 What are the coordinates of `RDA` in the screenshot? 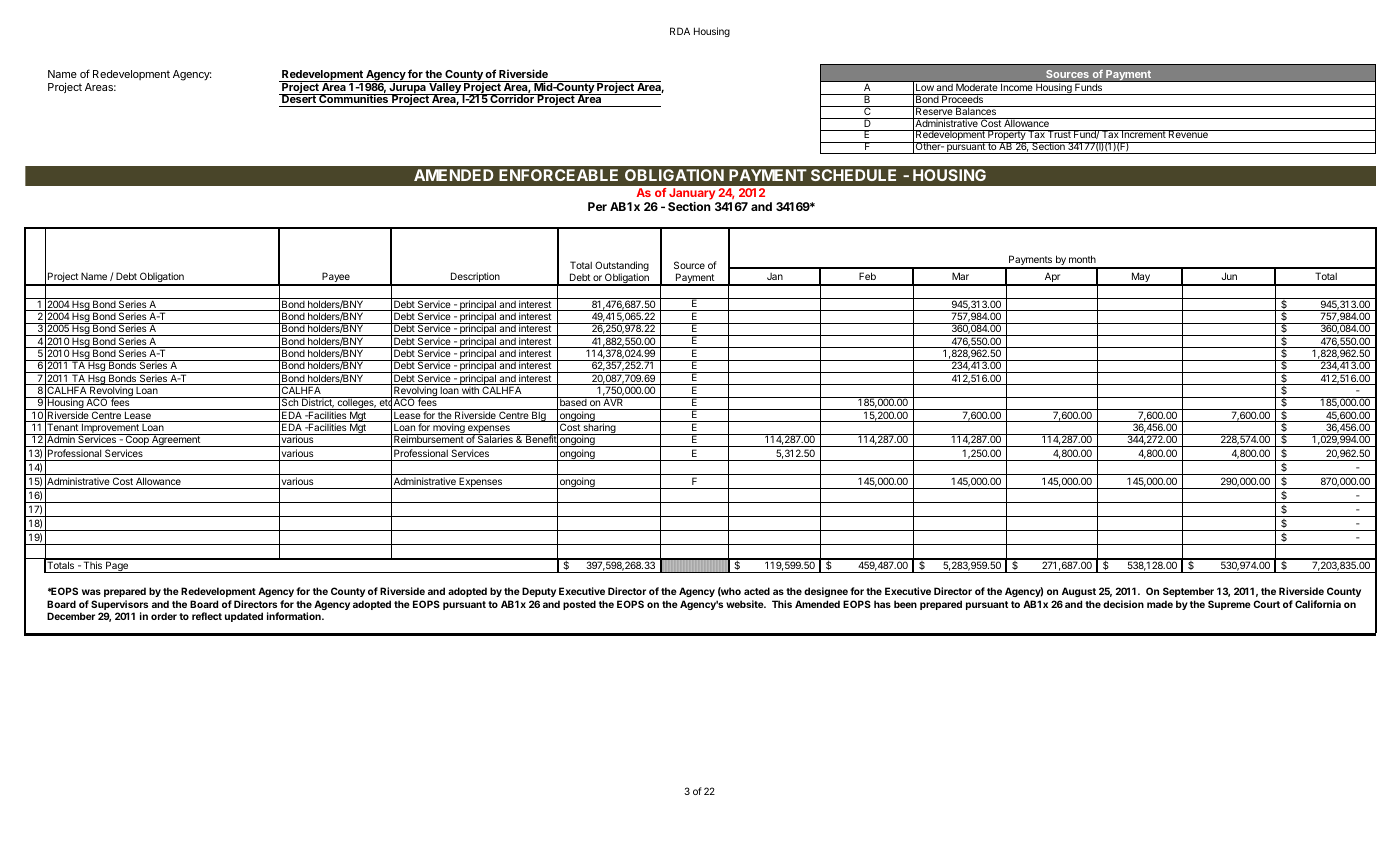 It's located at (680, 31).
